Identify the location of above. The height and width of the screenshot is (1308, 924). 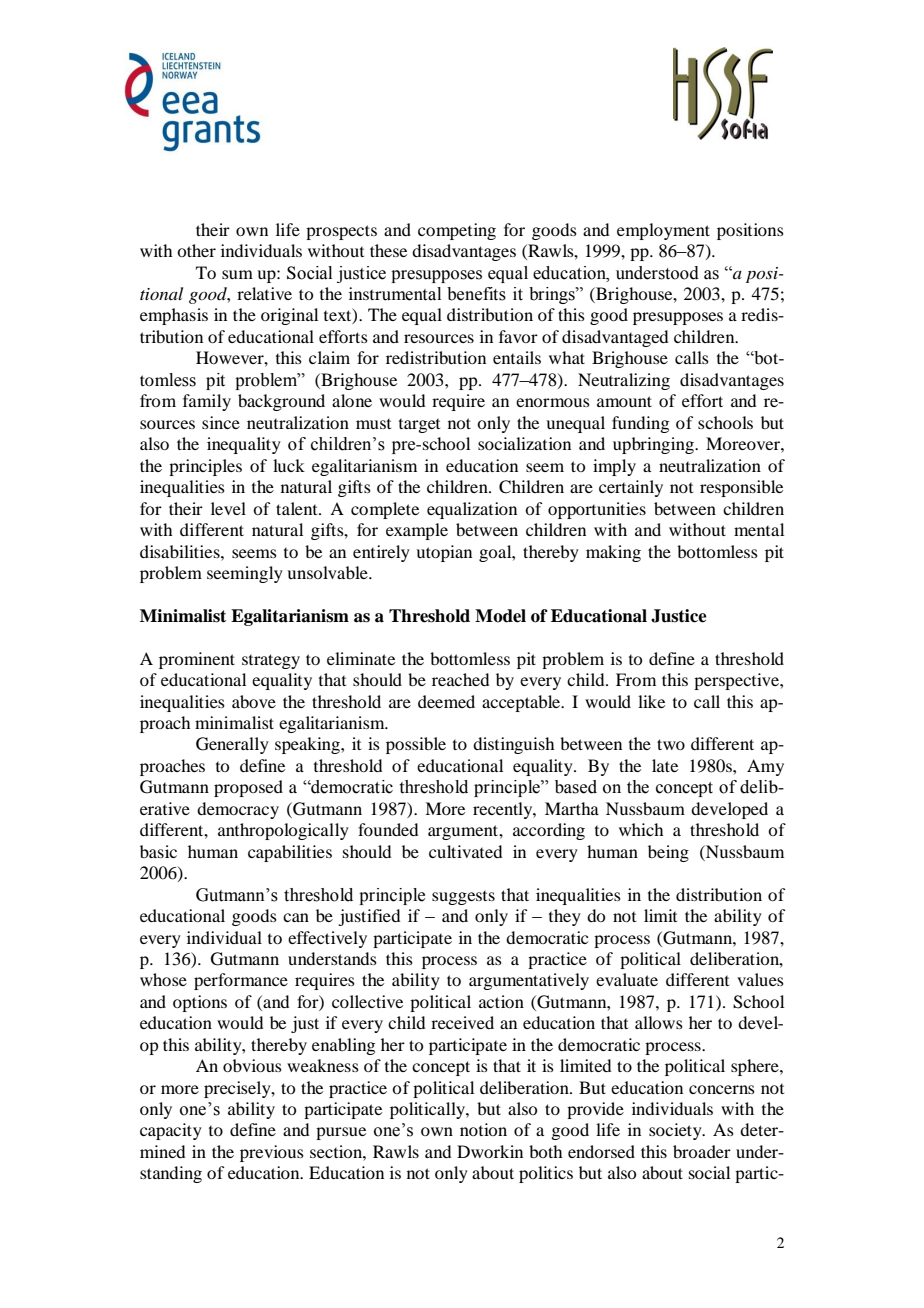
(254, 701).
